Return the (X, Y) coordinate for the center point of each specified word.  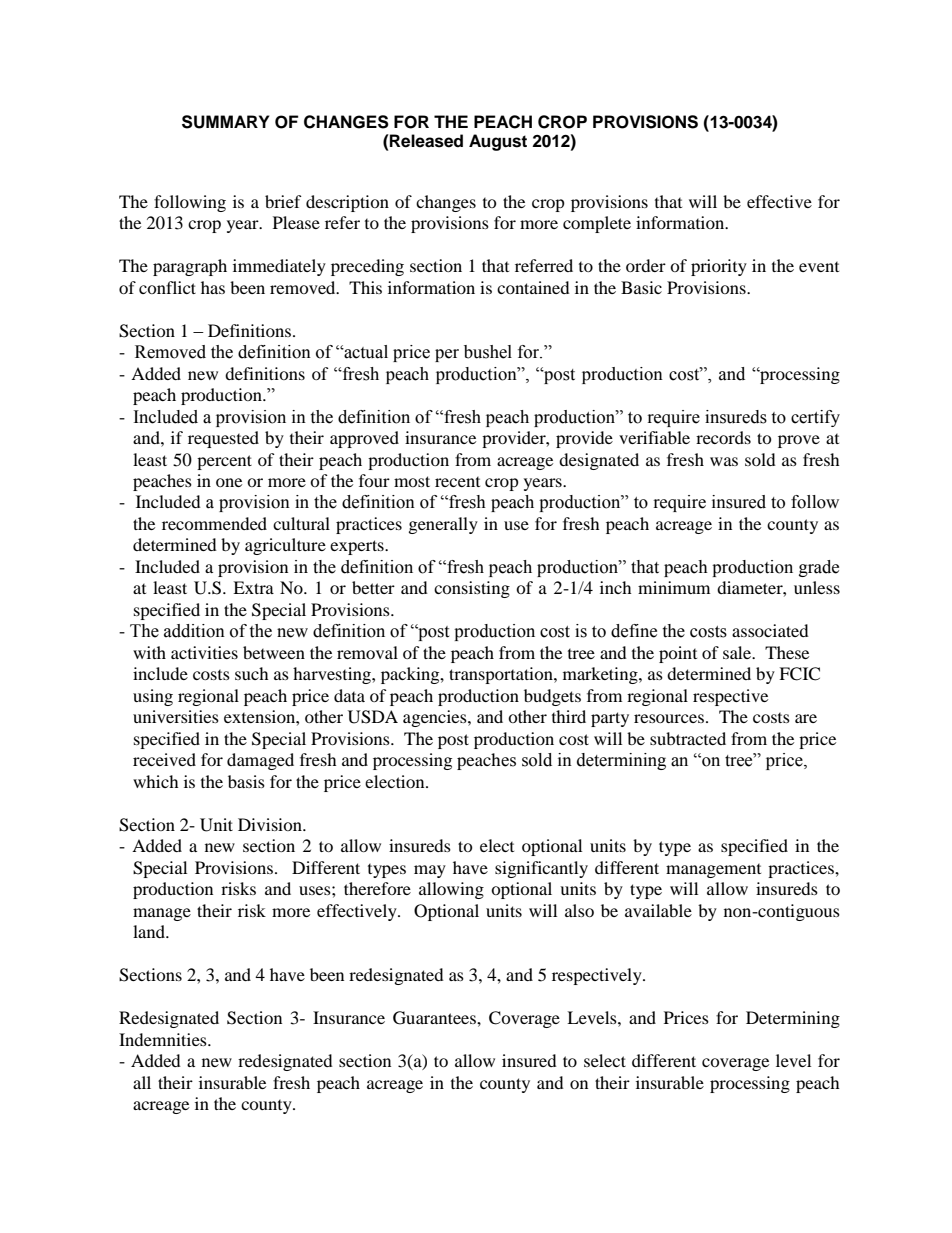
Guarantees (435, 1018)
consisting (472, 589)
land (150, 931)
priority (719, 267)
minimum (674, 587)
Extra (253, 587)
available (658, 910)
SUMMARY (226, 122)
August (498, 142)
